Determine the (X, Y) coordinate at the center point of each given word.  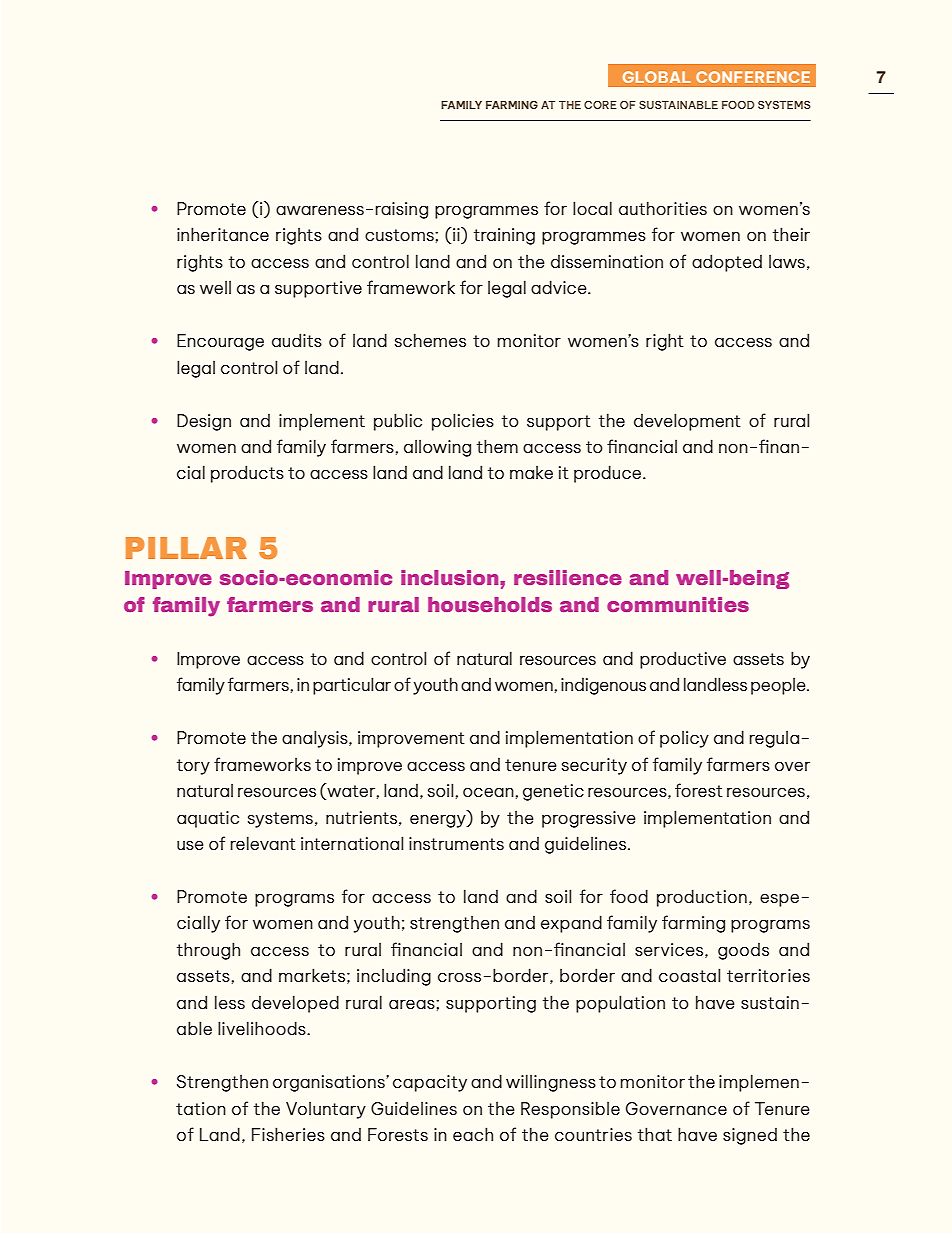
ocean (488, 792)
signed (750, 1136)
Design (204, 422)
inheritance (223, 234)
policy (684, 739)
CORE (600, 104)
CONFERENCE (753, 77)
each (473, 1134)
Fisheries (288, 1134)
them (497, 446)
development (687, 422)
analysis (316, 739)
